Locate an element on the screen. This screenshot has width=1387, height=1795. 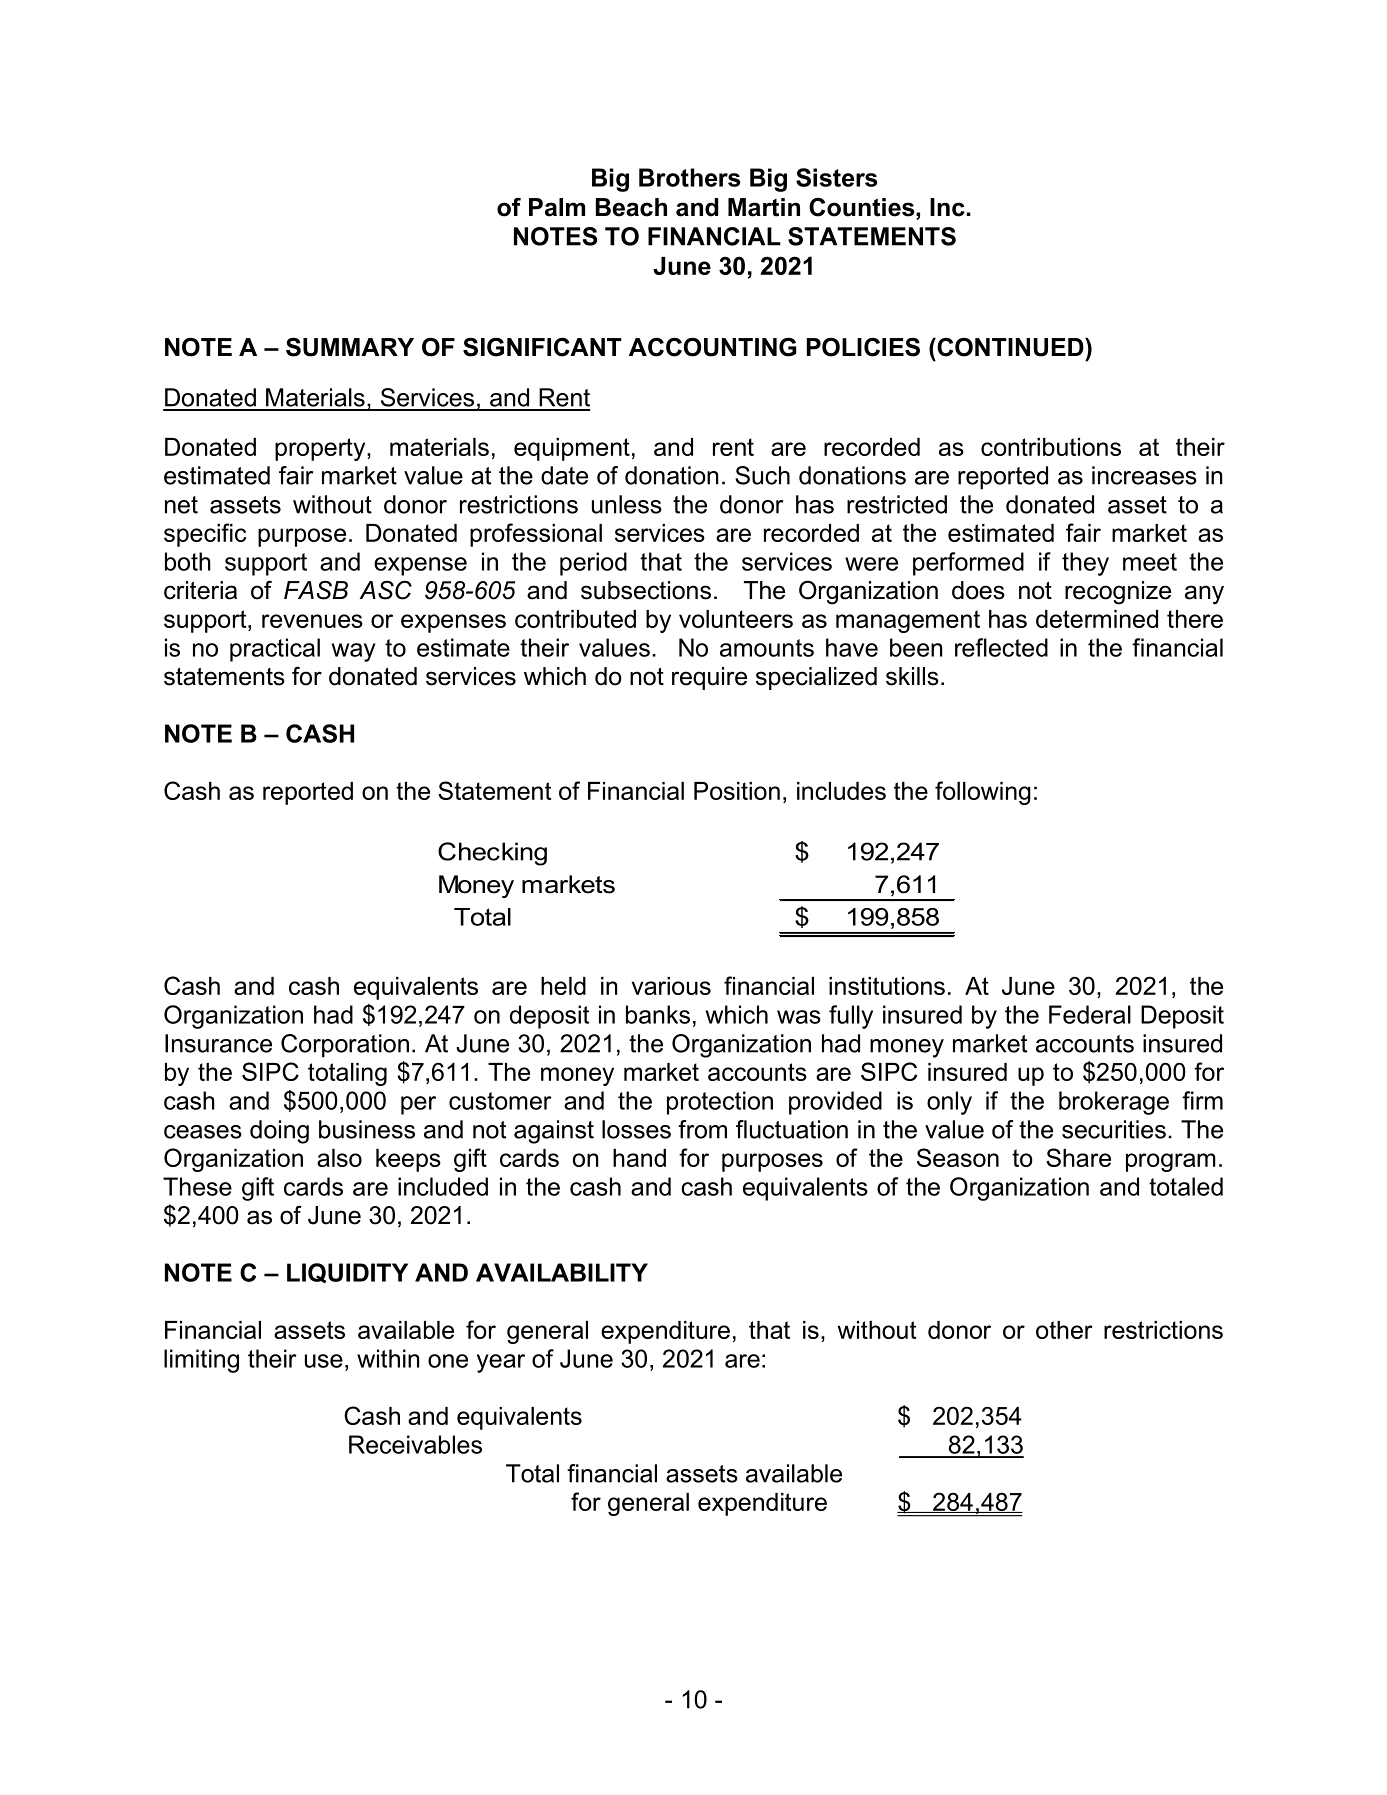
CONTINUED is located at coordinates (1010, 347).
